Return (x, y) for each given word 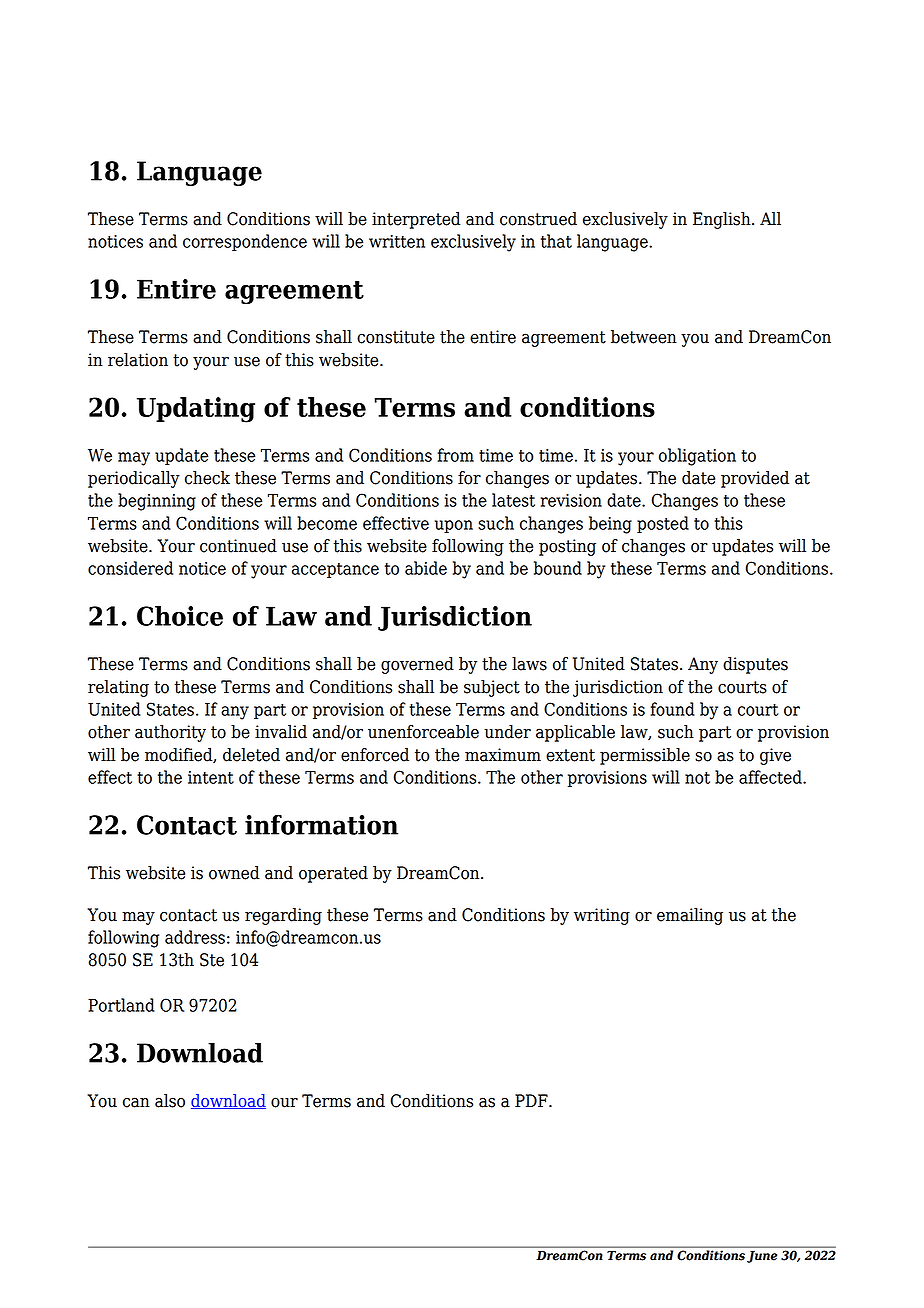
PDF (532, 1100)
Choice (180, 616)
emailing (690, 916)
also (170, 1101)
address (195, 937)
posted (663, 524)
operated (333, 874)
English (723, 220)
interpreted (416, 220)
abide (426, 568)
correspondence (245, 242)
